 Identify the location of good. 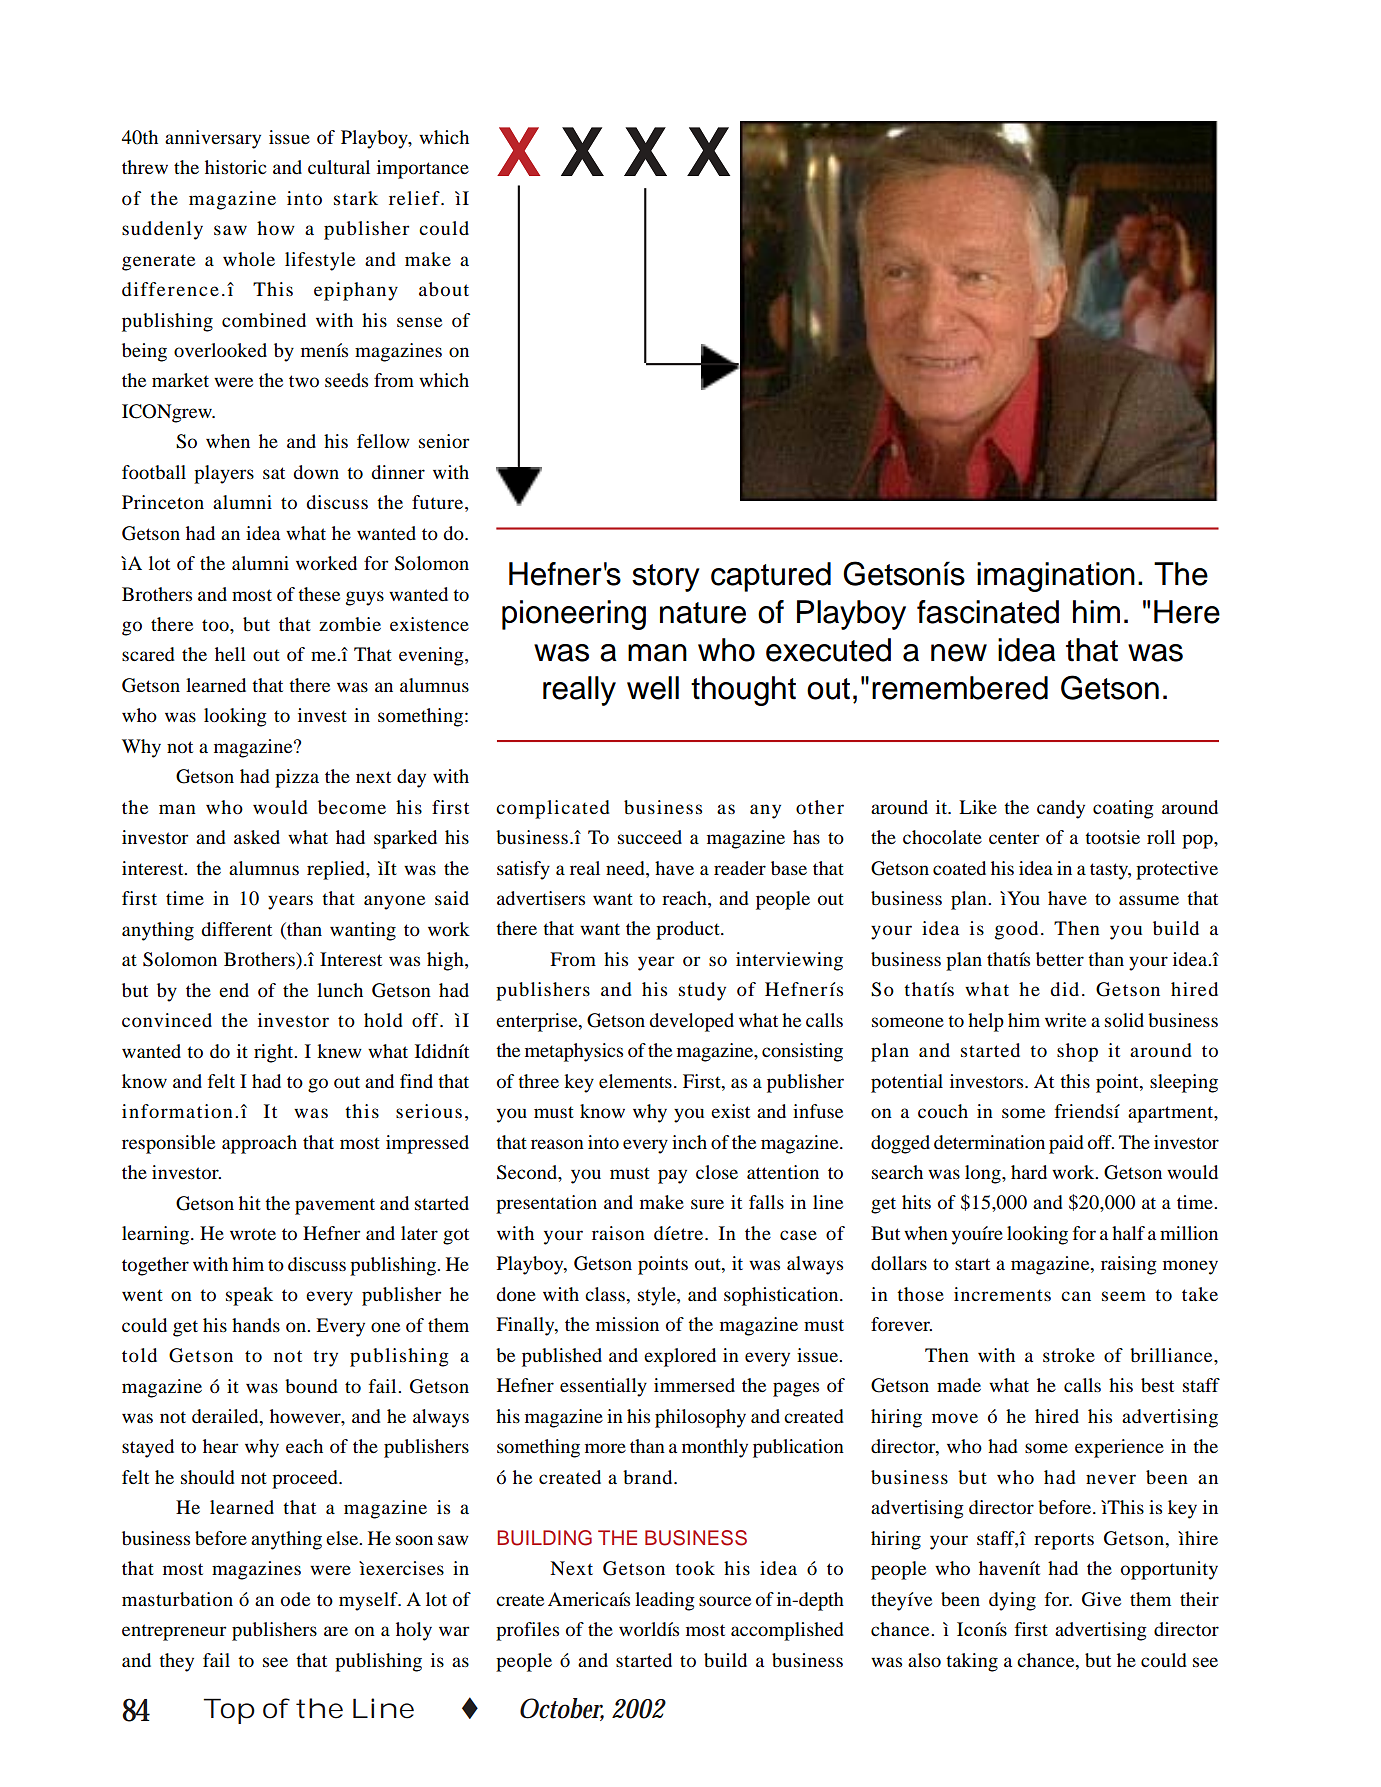
(1016, 930).
